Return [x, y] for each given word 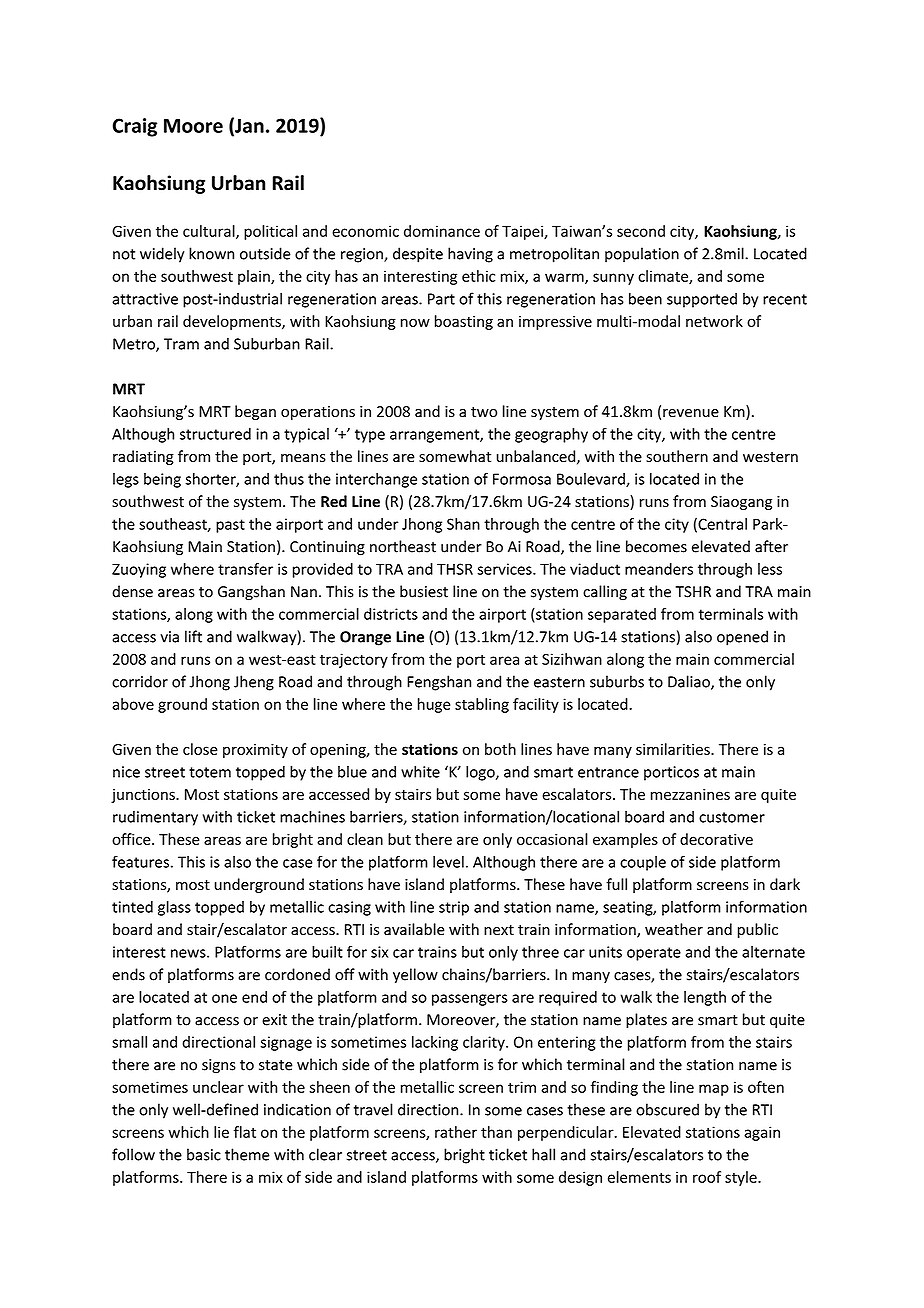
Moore [193, 126]
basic [204, 1154]
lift [193, 636]
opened [742, 638]
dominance [442, 231]
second [641, 231]
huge [434, 705]
